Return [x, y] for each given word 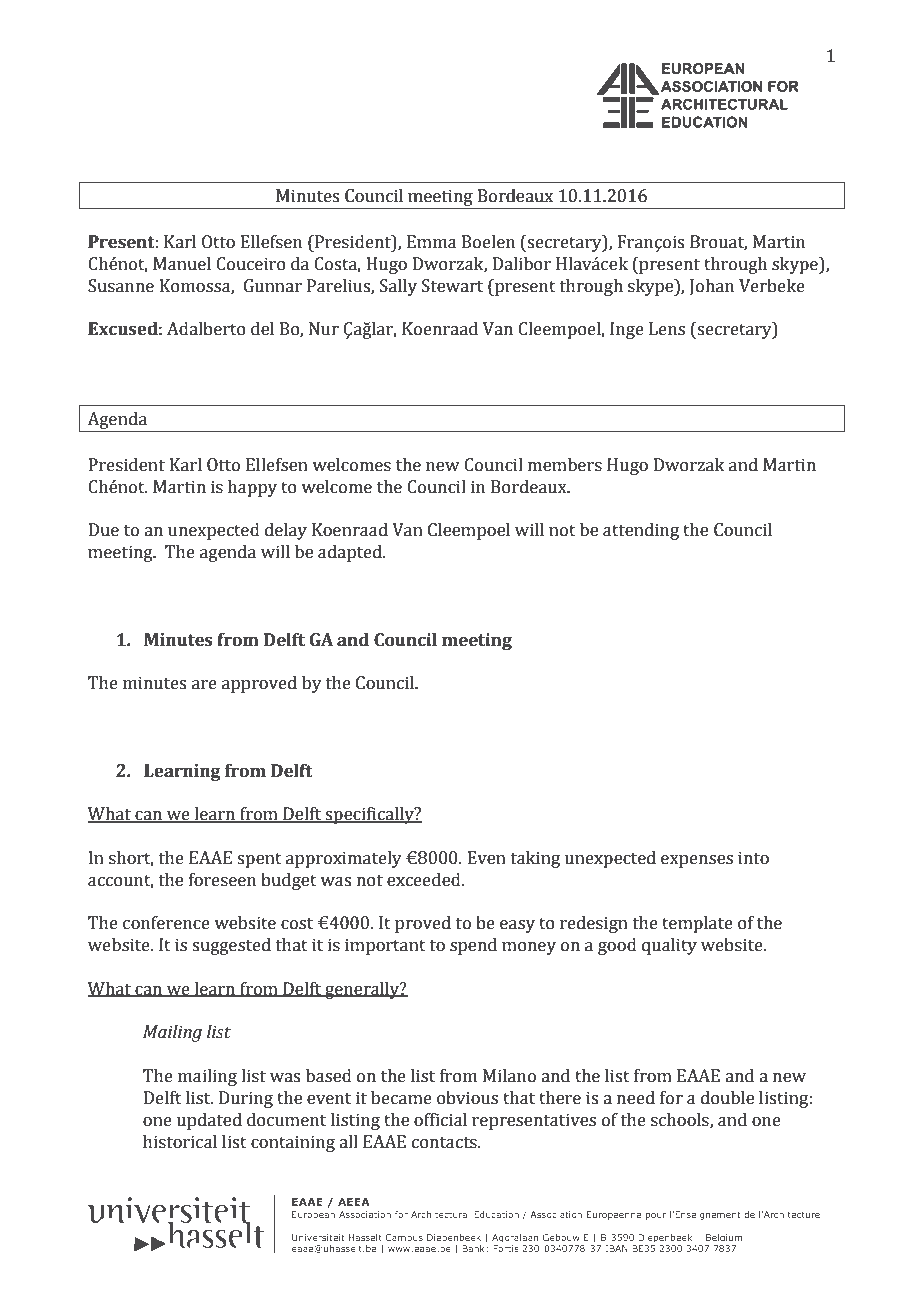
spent [259, 860]
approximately [344, 859]
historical [180, 1142]
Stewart [452, 286]
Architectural [440, 1214]
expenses [697, 861]
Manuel [182, 264]
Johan [712, 287]
